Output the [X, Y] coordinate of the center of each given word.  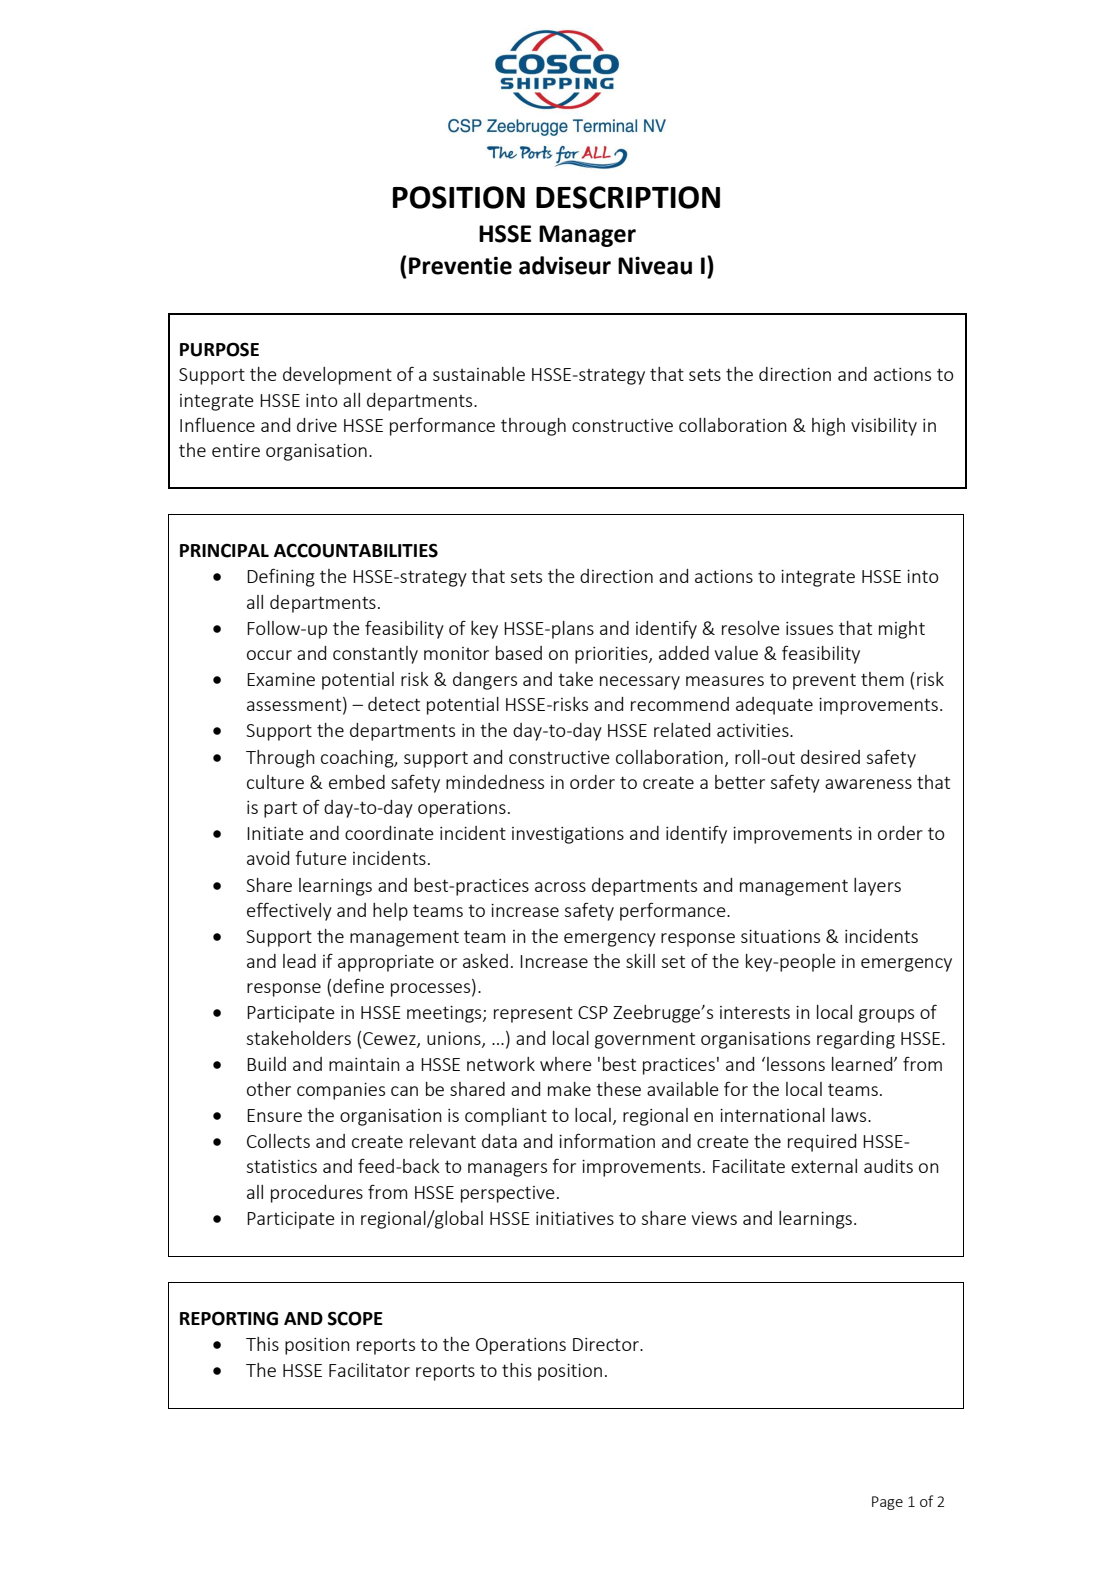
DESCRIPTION [628, 197]
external [824, 1166]
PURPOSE [219, 349]
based [519, 653]
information [607, 1140]
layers [877, 887]
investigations [568, 835]
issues [809, 628]
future [321, 858]
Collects [278, 1141]
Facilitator [369, 1370]
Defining [281, 577]
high [828, 427]
